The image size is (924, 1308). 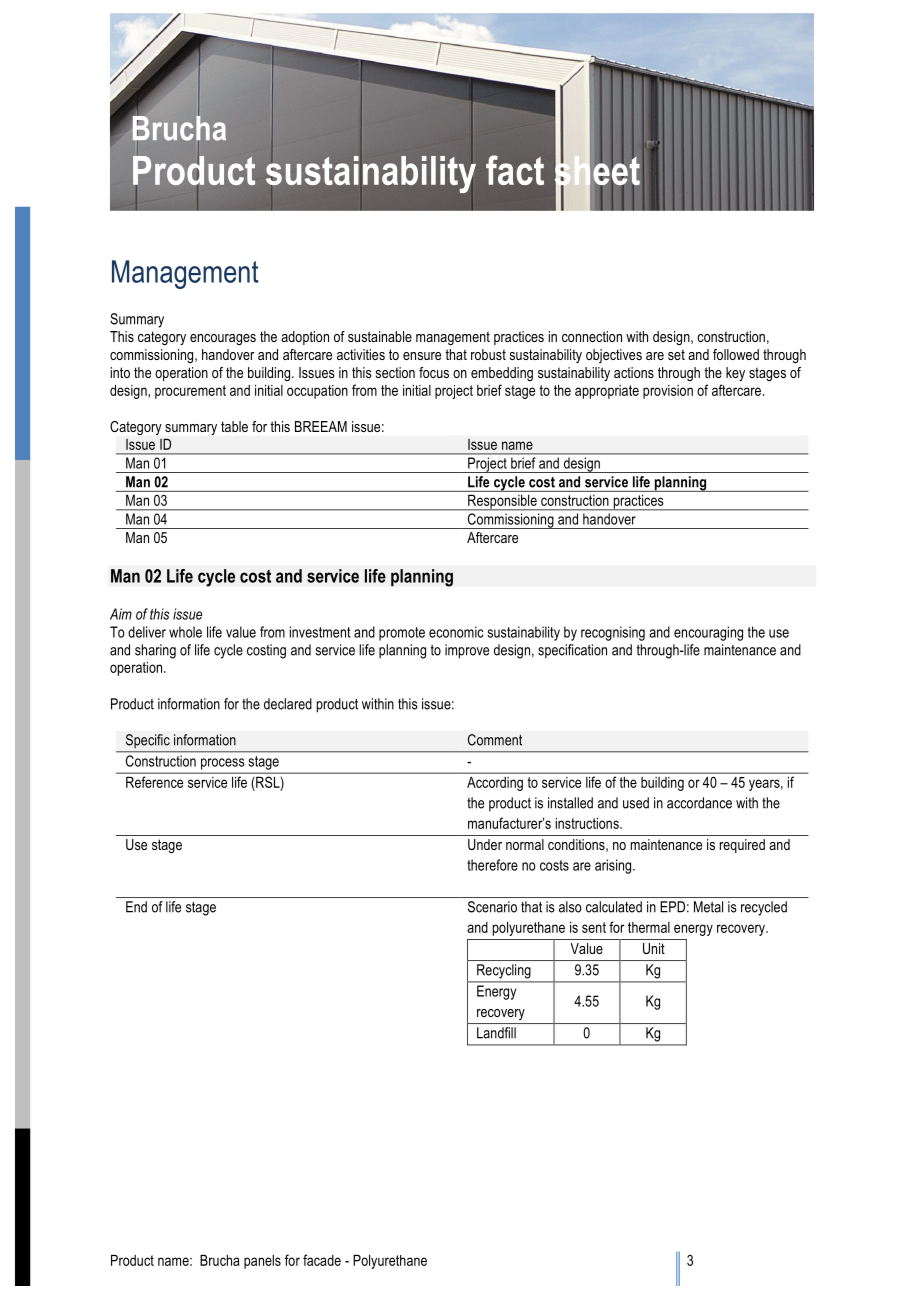 I want to click on improve, so click(x=467, y=651).
